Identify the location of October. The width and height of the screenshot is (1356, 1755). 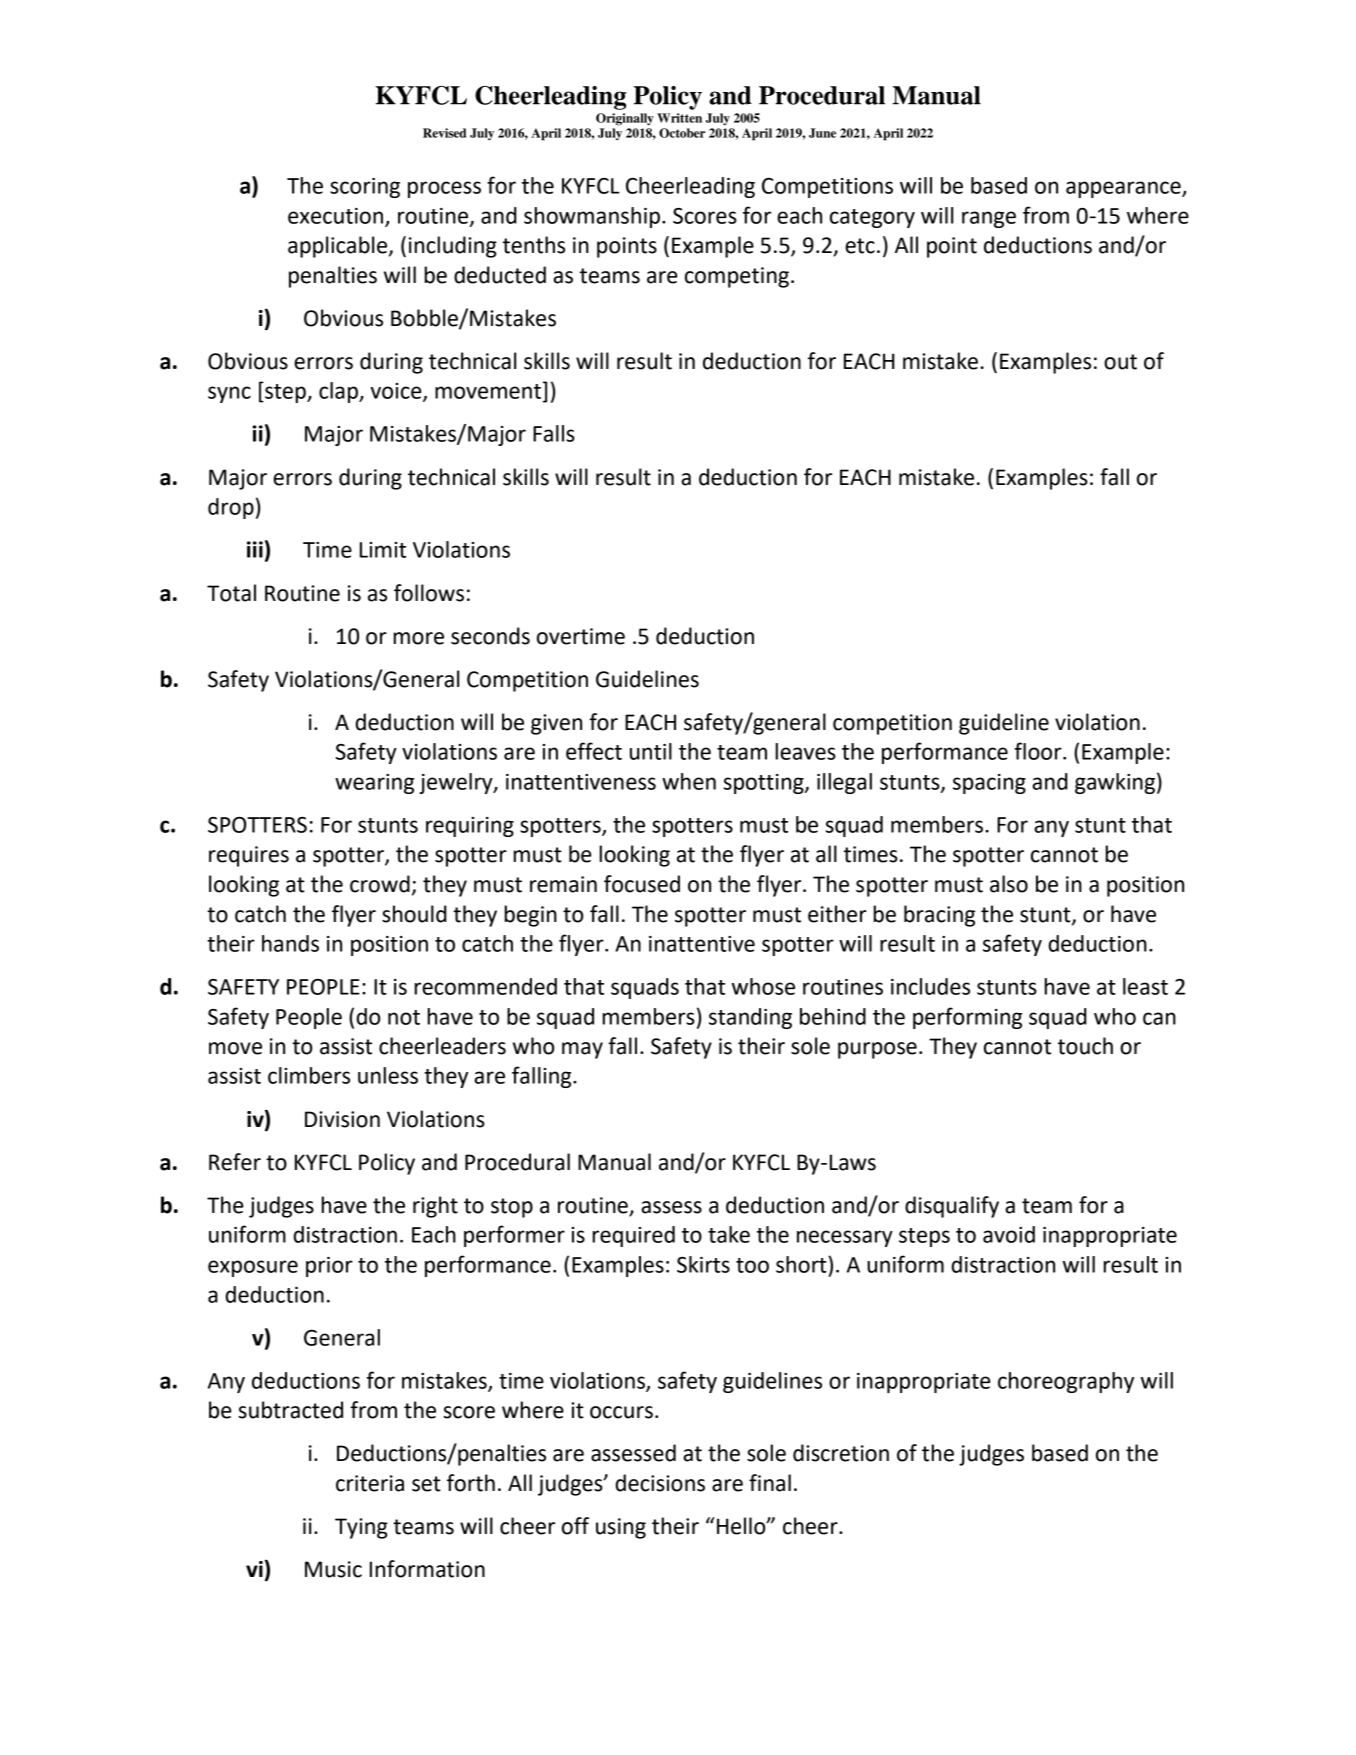
(682, 133).
